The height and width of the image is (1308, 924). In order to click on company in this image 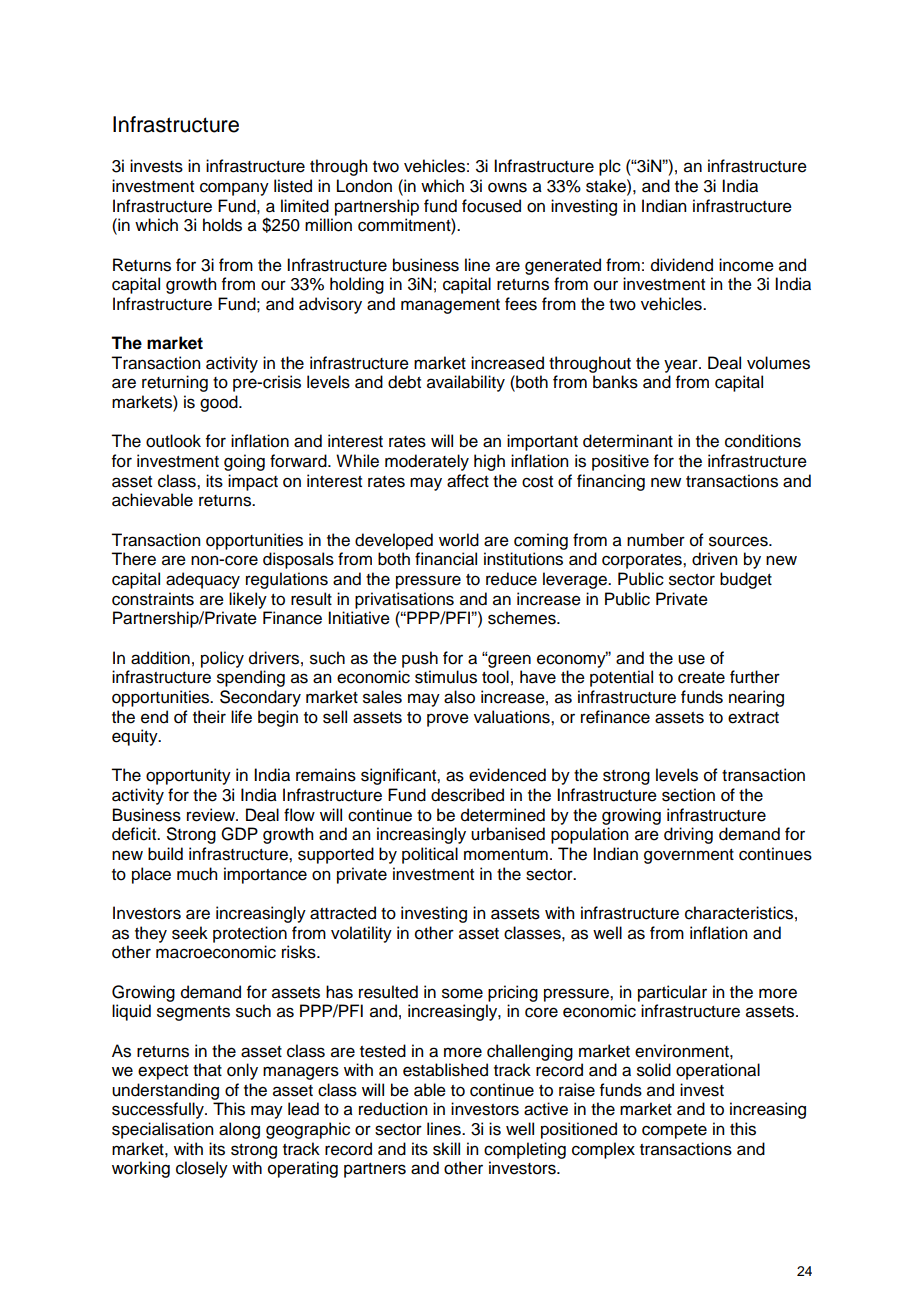, I will do `click(234, 189)`.
